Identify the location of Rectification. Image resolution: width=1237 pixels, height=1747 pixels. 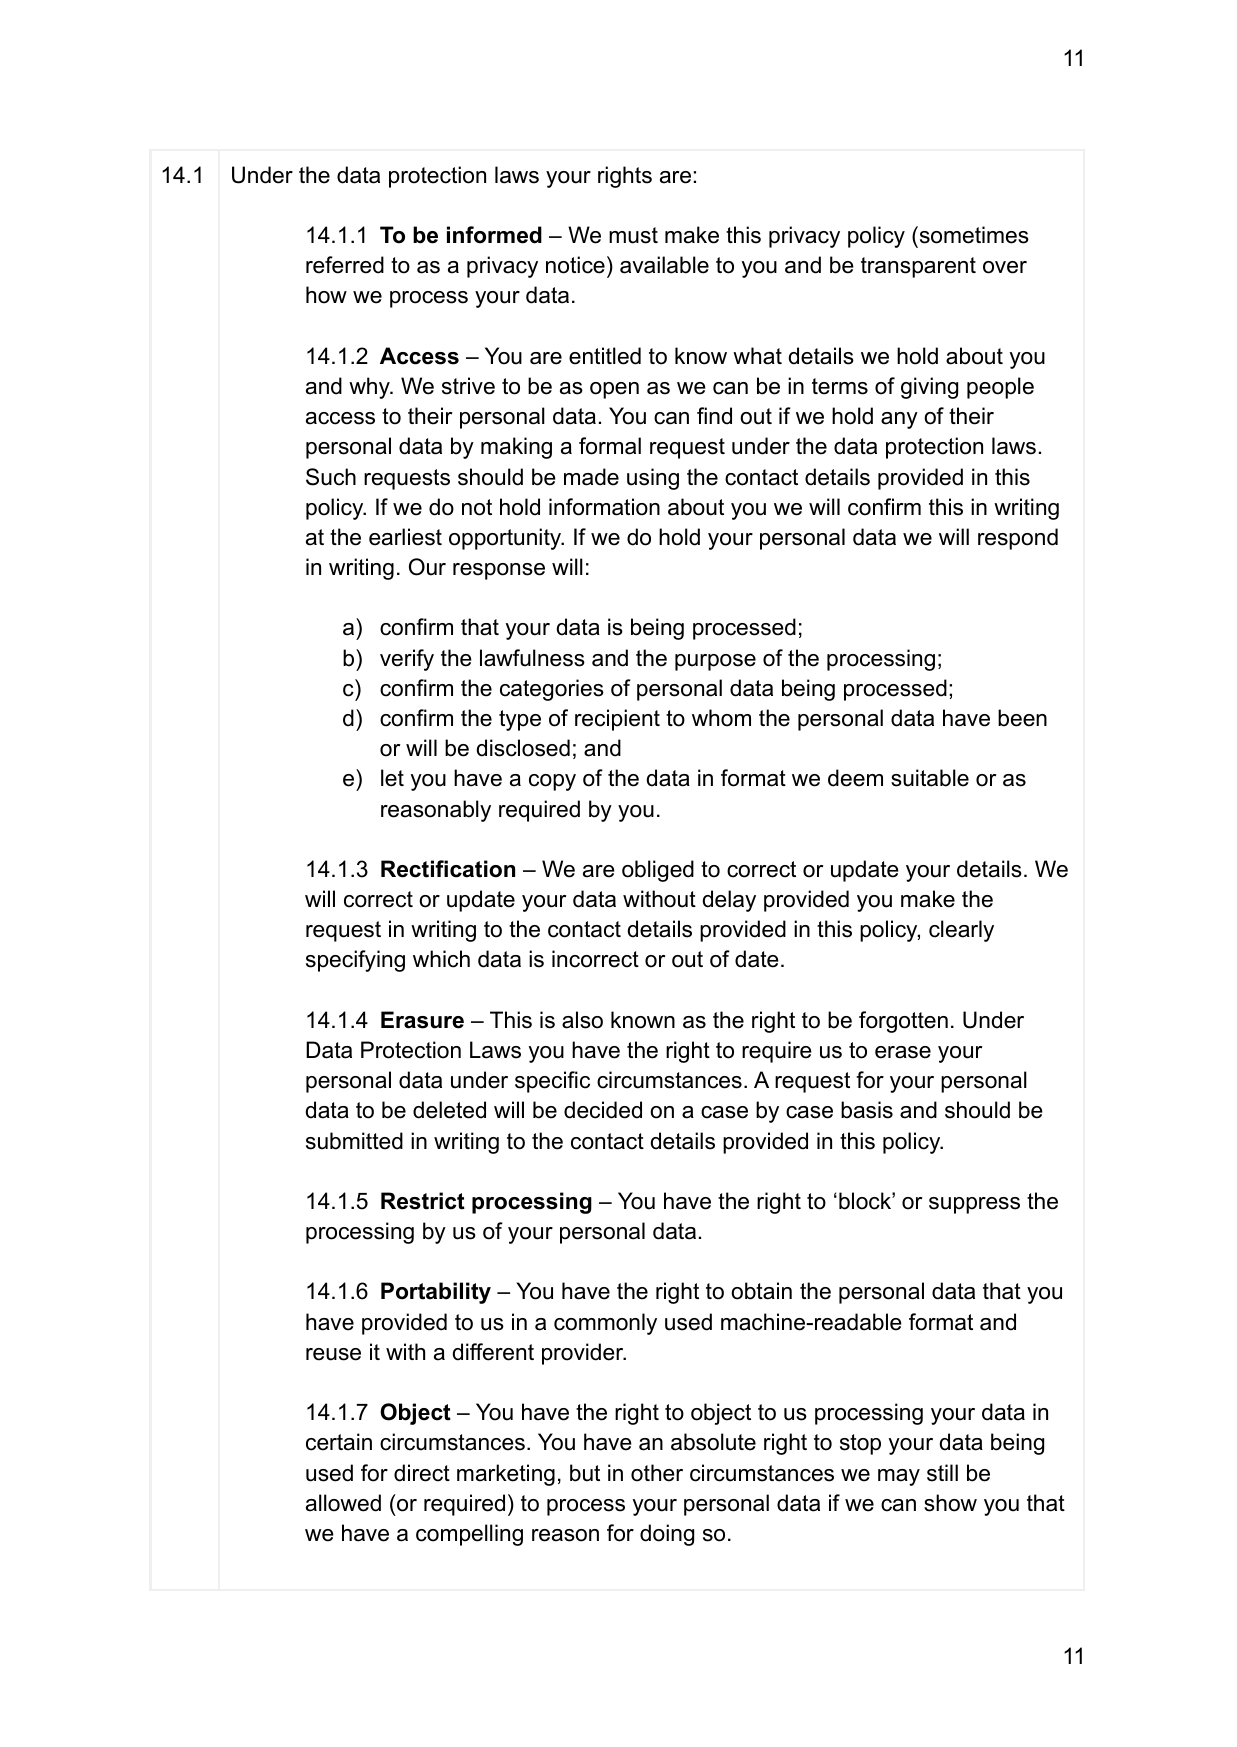
(448, 869).
